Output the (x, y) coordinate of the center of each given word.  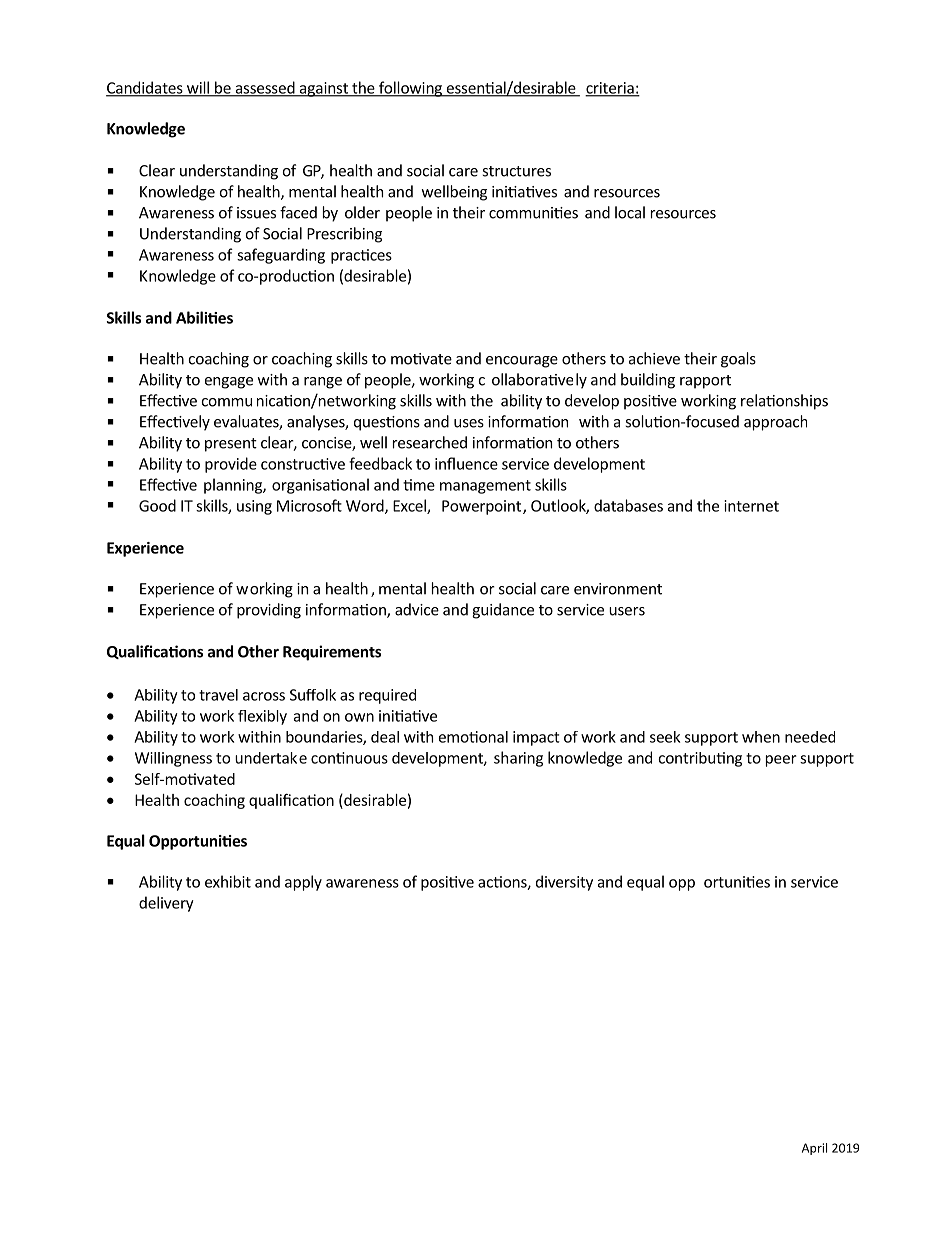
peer (781, 761)
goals (738, 360)
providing (269, 611)
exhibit (228, 881)
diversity (564, 883)
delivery (166, 904)
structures (516, 171)
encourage (522, 362)
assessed (265, 88)
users (627, 611)
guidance (503, 611)
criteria (610, 89)
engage (229, 383)
